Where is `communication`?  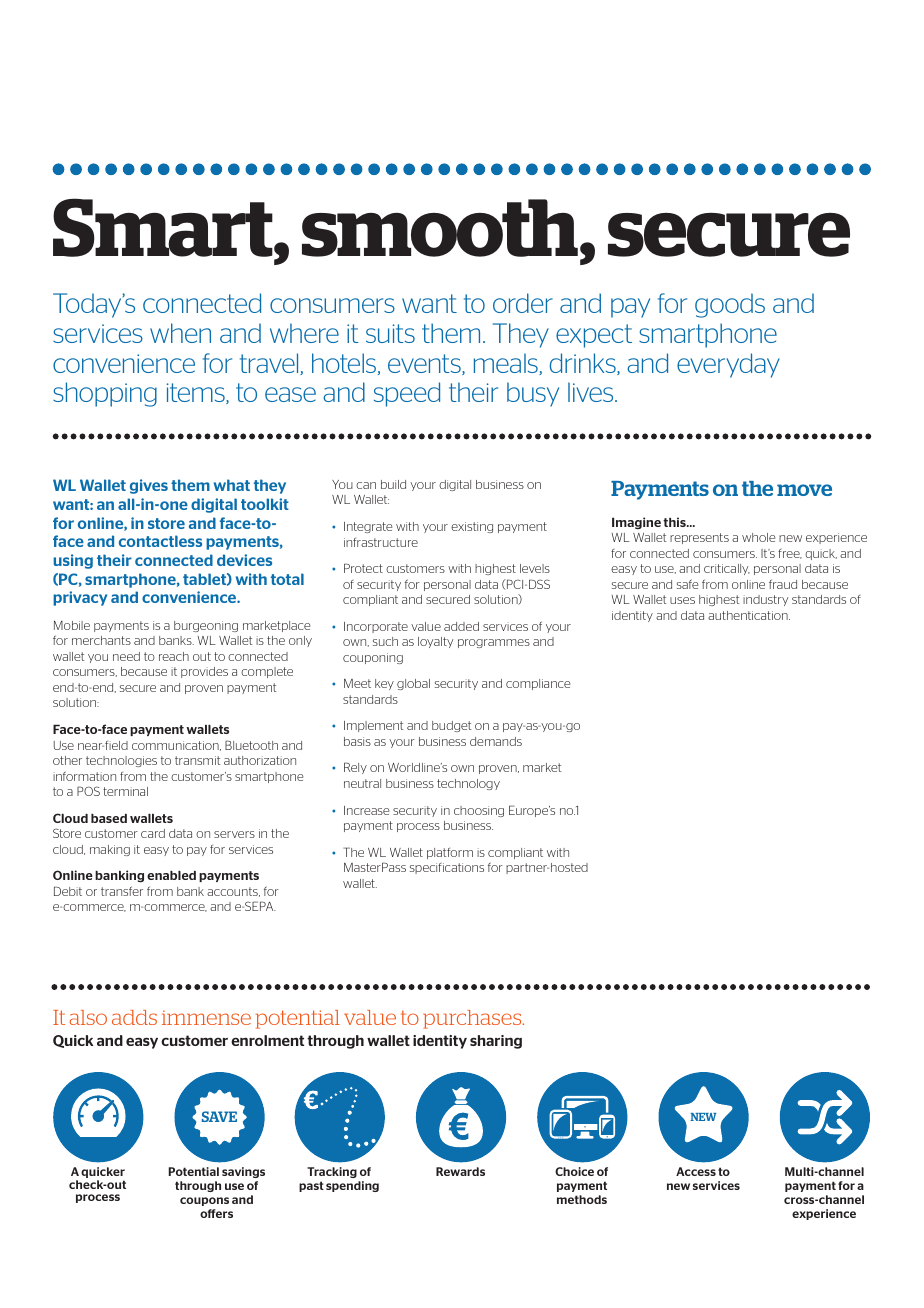
communication is located at coordinates (176, 746).
